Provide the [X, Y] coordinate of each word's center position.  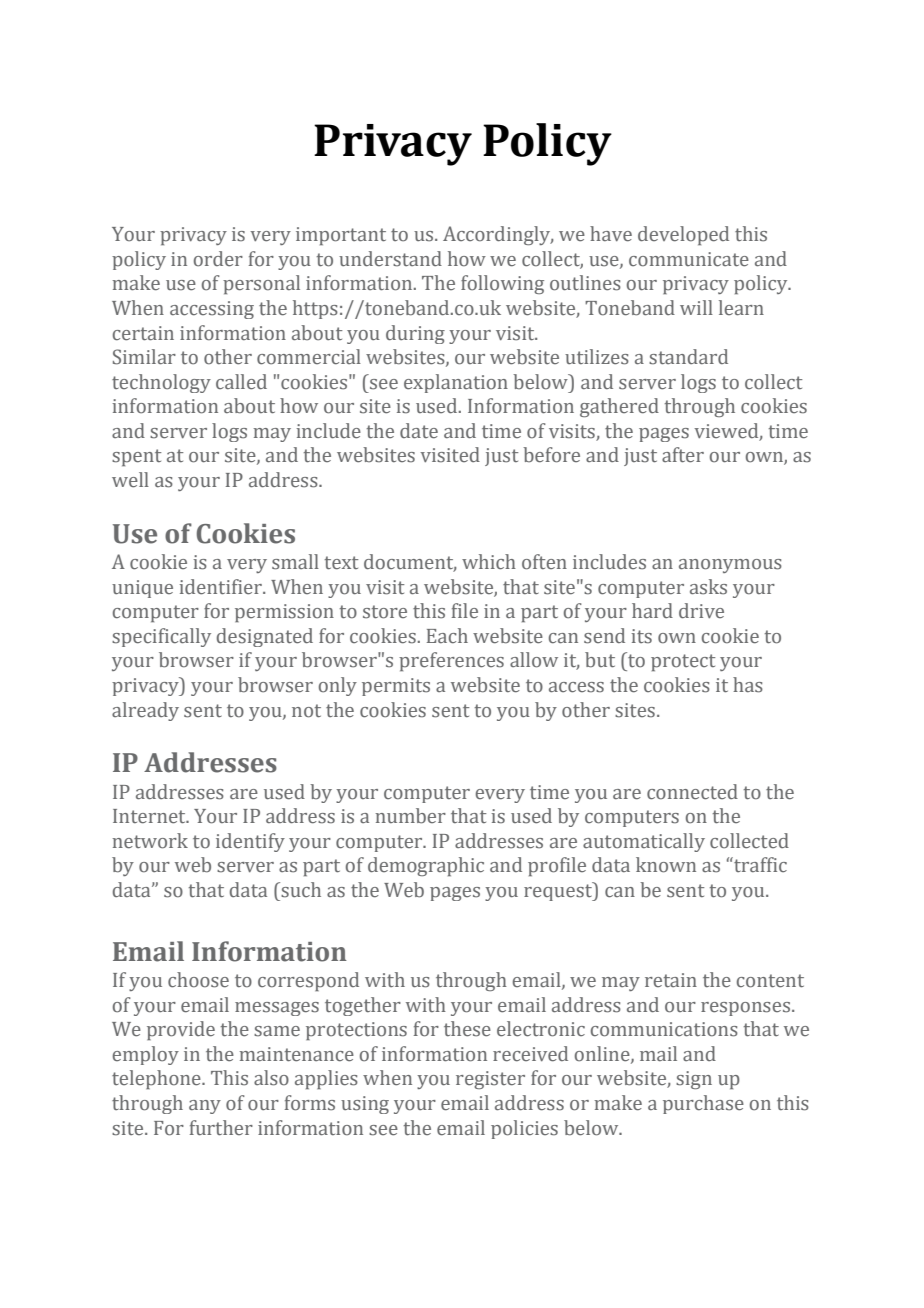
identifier [221, 587]
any [205, 1107]
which [489, 562]
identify [250, 842]
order [218, 259]
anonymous [730, 566]
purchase [703, 1104]
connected [692, 792]
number [410, 816]
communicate [689, 259]
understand [390, 259]
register [490, 1080]
